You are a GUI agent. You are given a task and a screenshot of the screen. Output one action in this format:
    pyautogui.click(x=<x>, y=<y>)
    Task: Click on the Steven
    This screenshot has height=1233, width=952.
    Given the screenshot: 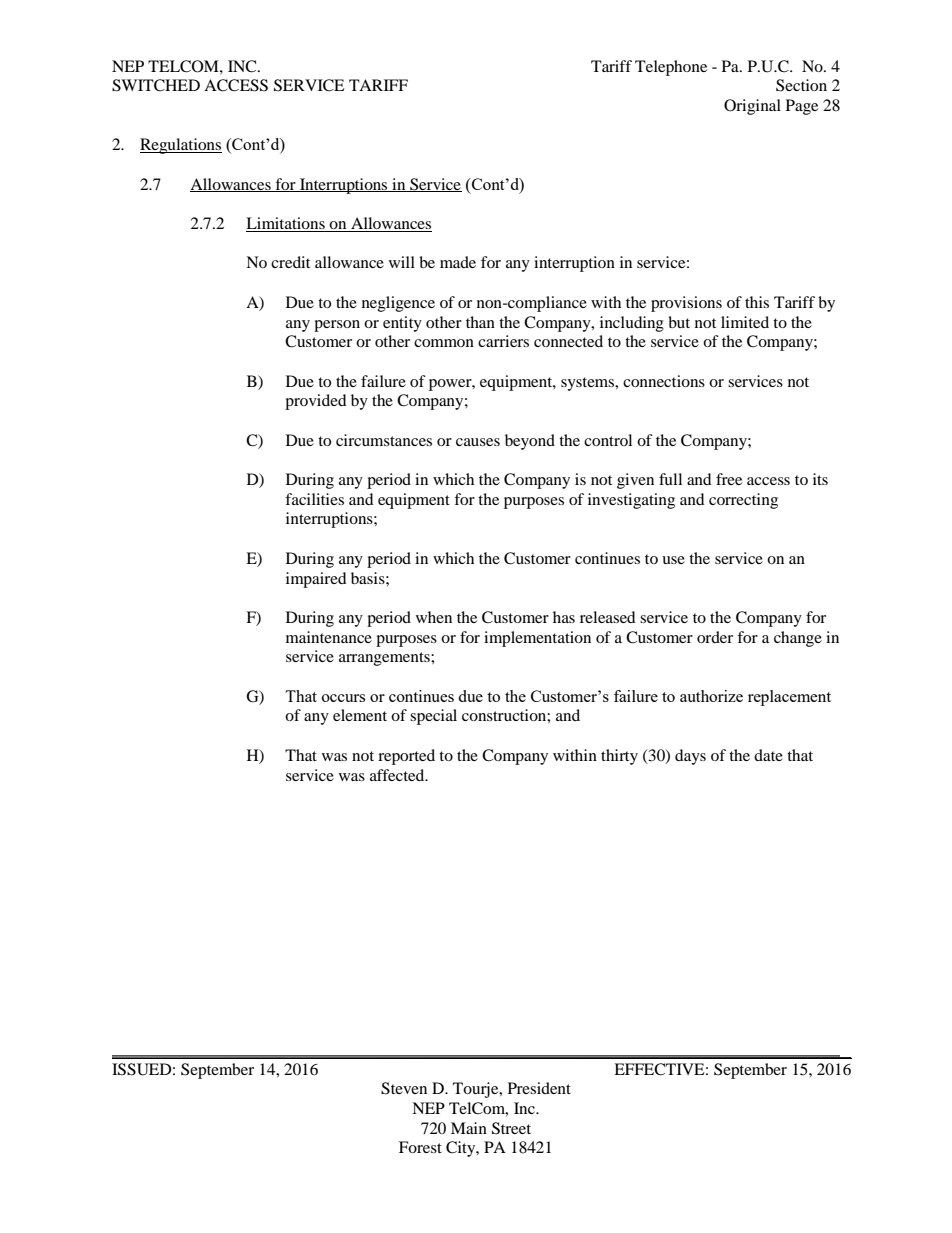 What is the action you would take?
    pyautogui.click(x=404, y=1088)
